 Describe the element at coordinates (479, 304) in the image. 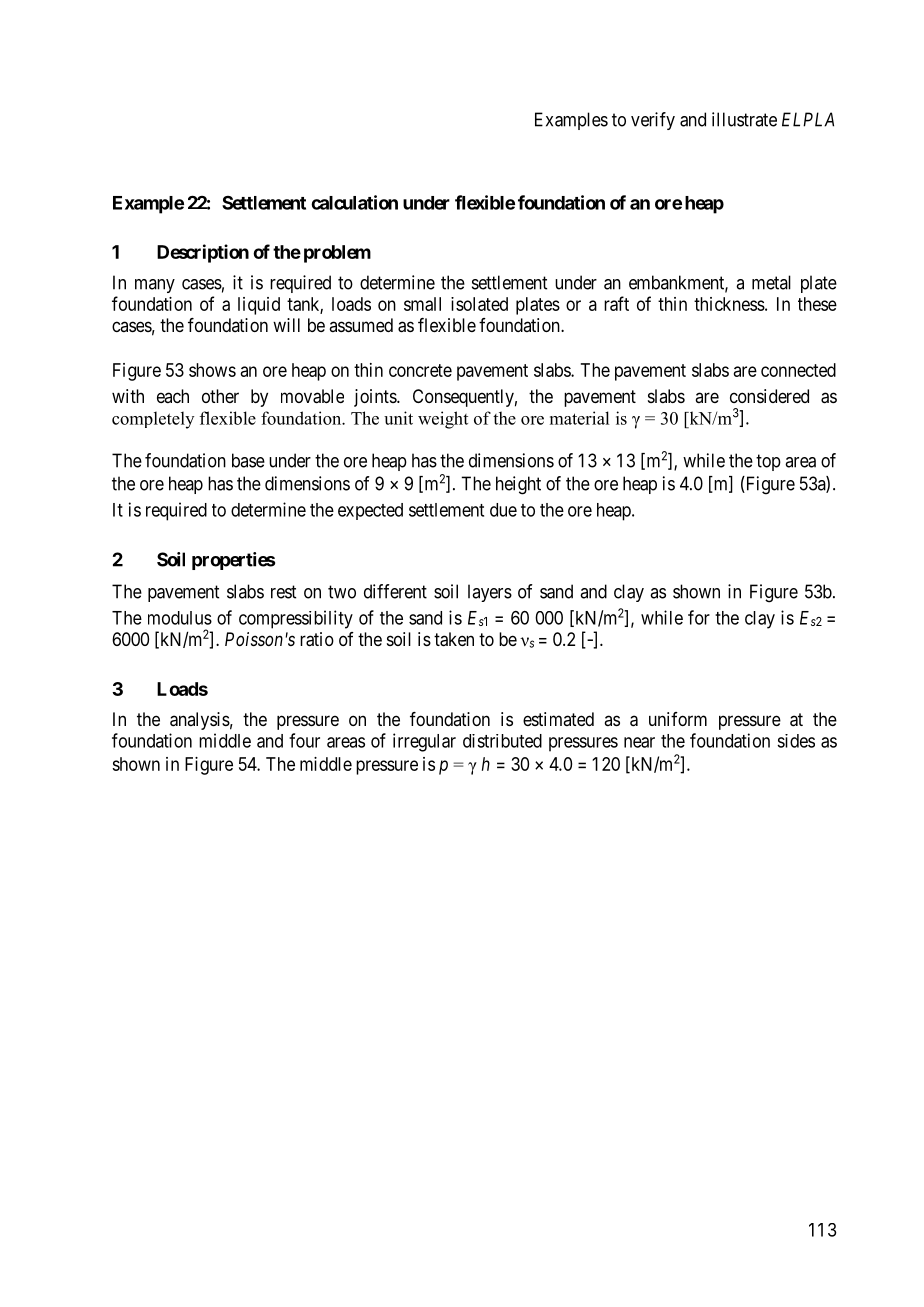

I see `isolated` at that location.
